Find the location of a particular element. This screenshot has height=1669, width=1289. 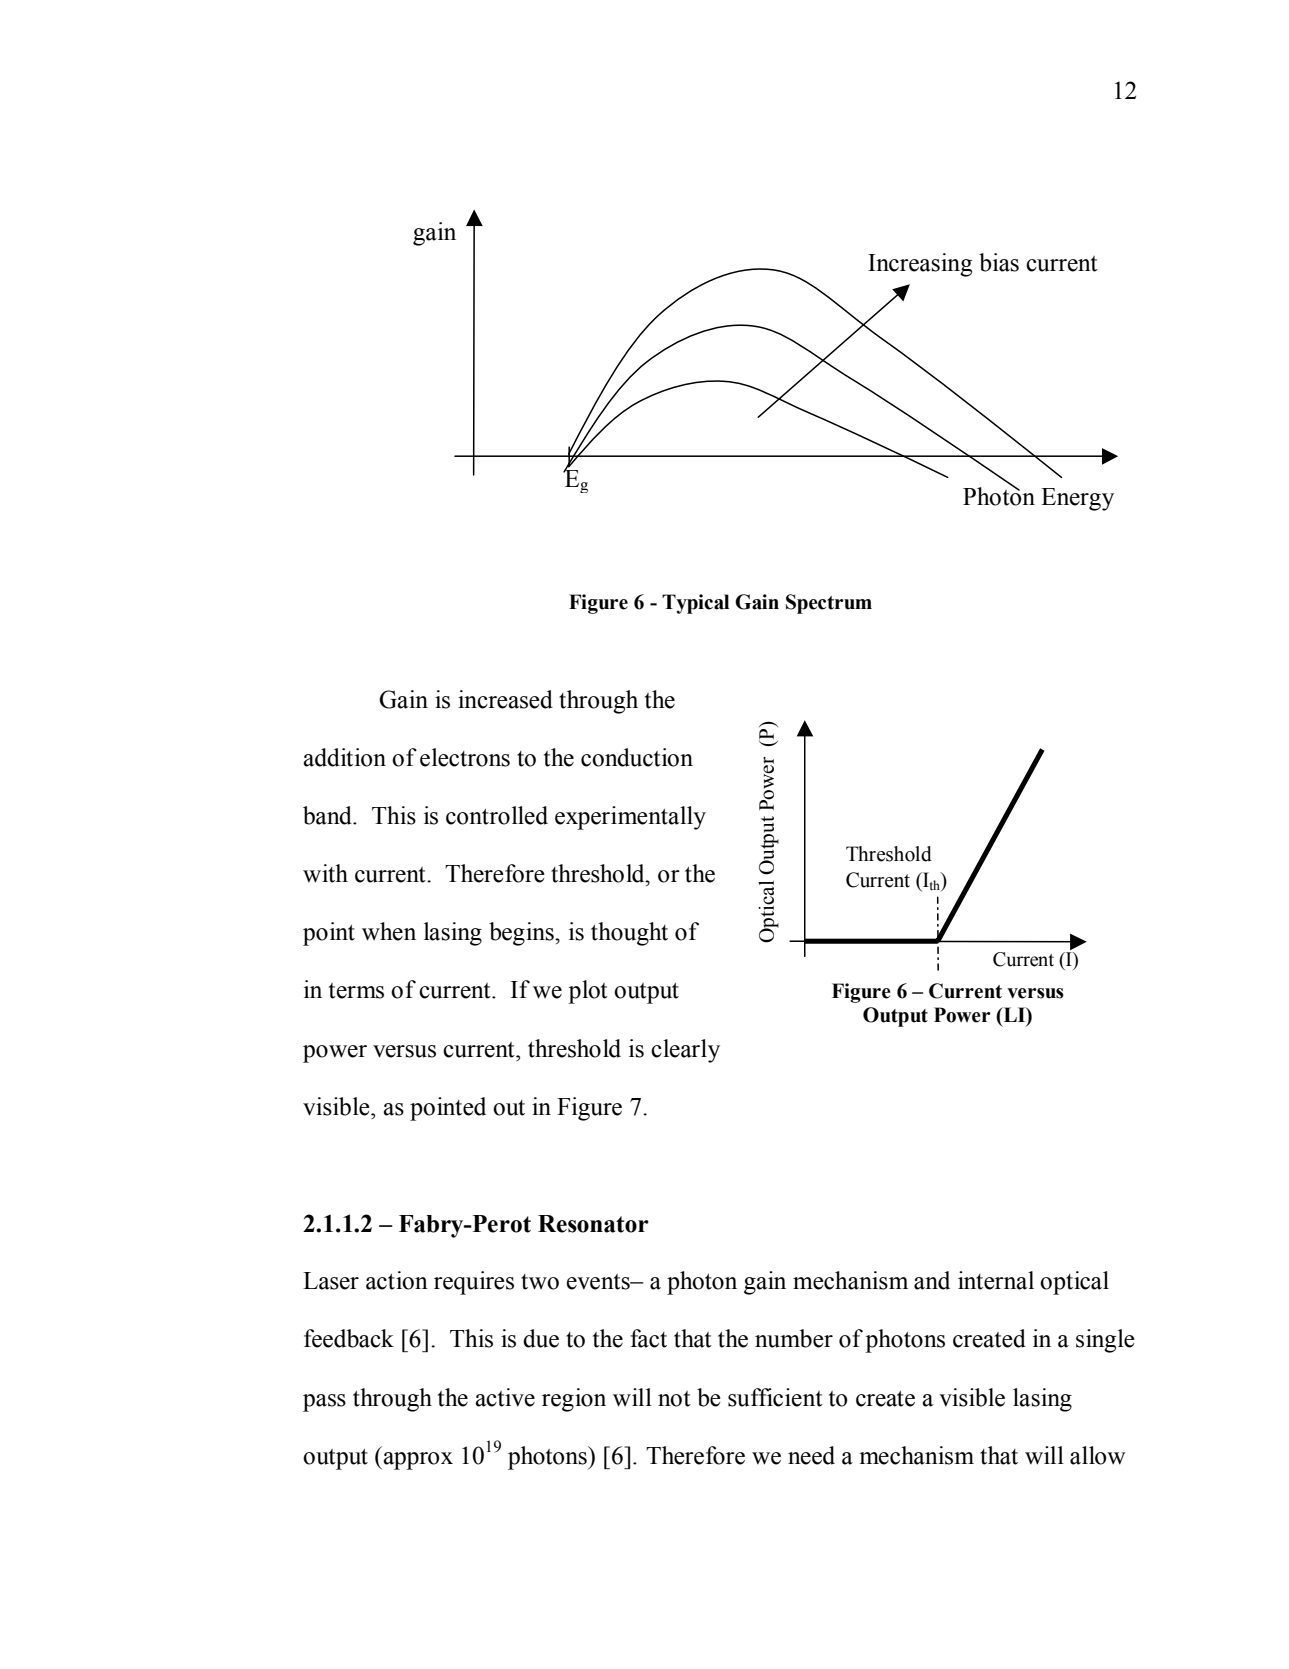

thought is located at coordinates (629, 934).
